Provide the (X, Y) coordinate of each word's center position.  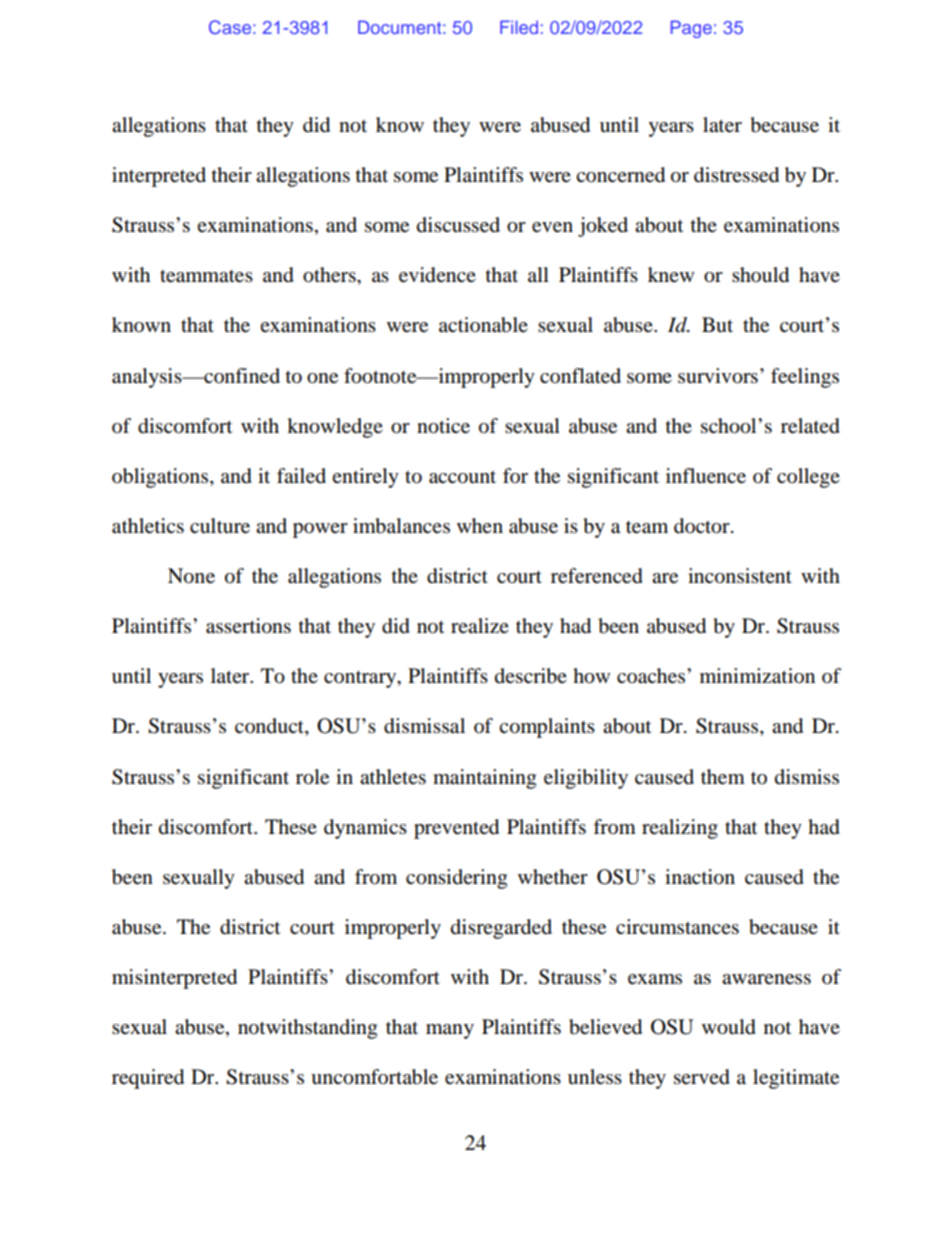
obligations (161, 478)
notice (443, 426)
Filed (519, 27)
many (450, 1031)
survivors (718, 376)
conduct (270, 727)
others (330, 275)
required (148, 1079)
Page (691, 29)
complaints (547, 728)
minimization (757, 676)
